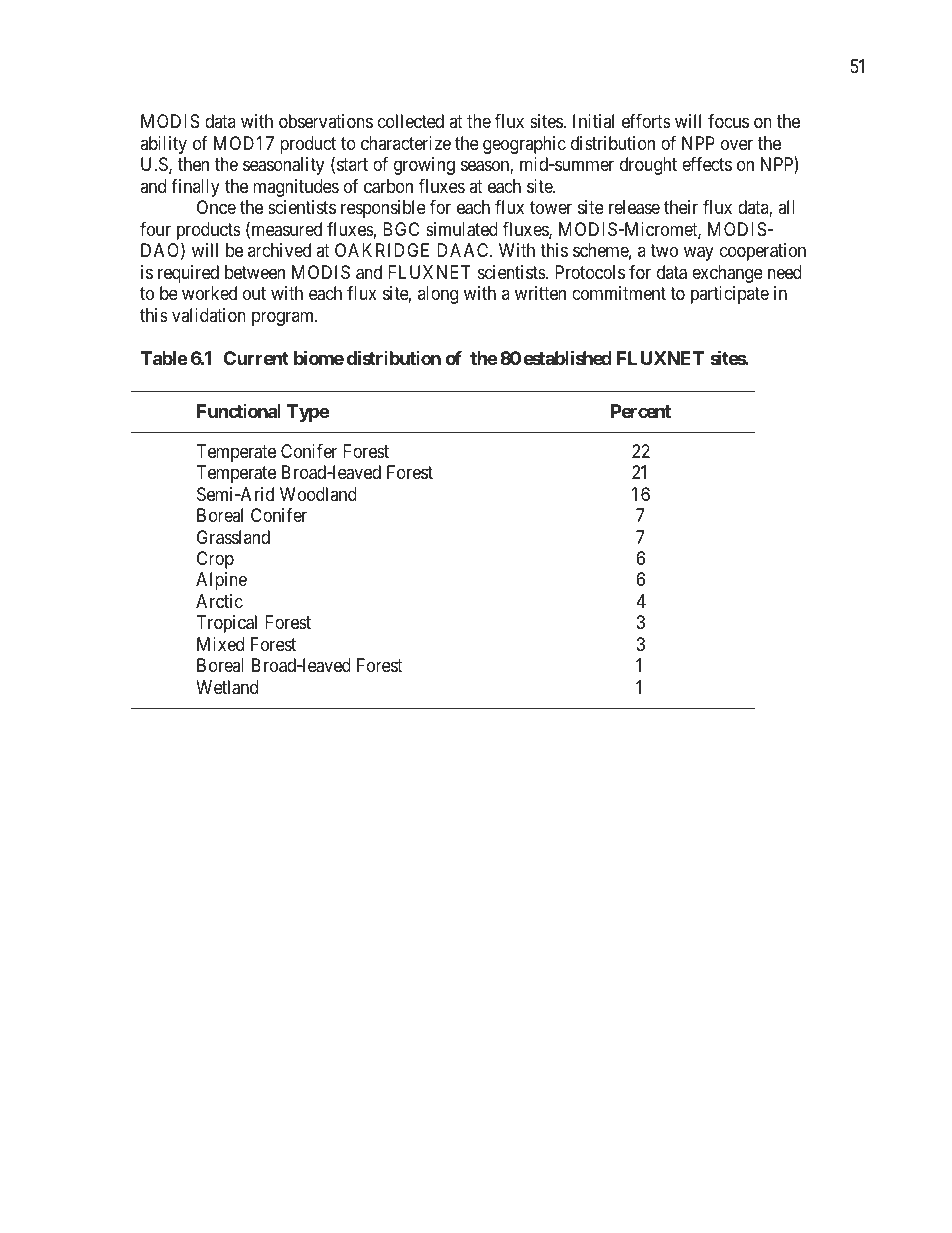  I want to click on participate, so click(730, 295).
